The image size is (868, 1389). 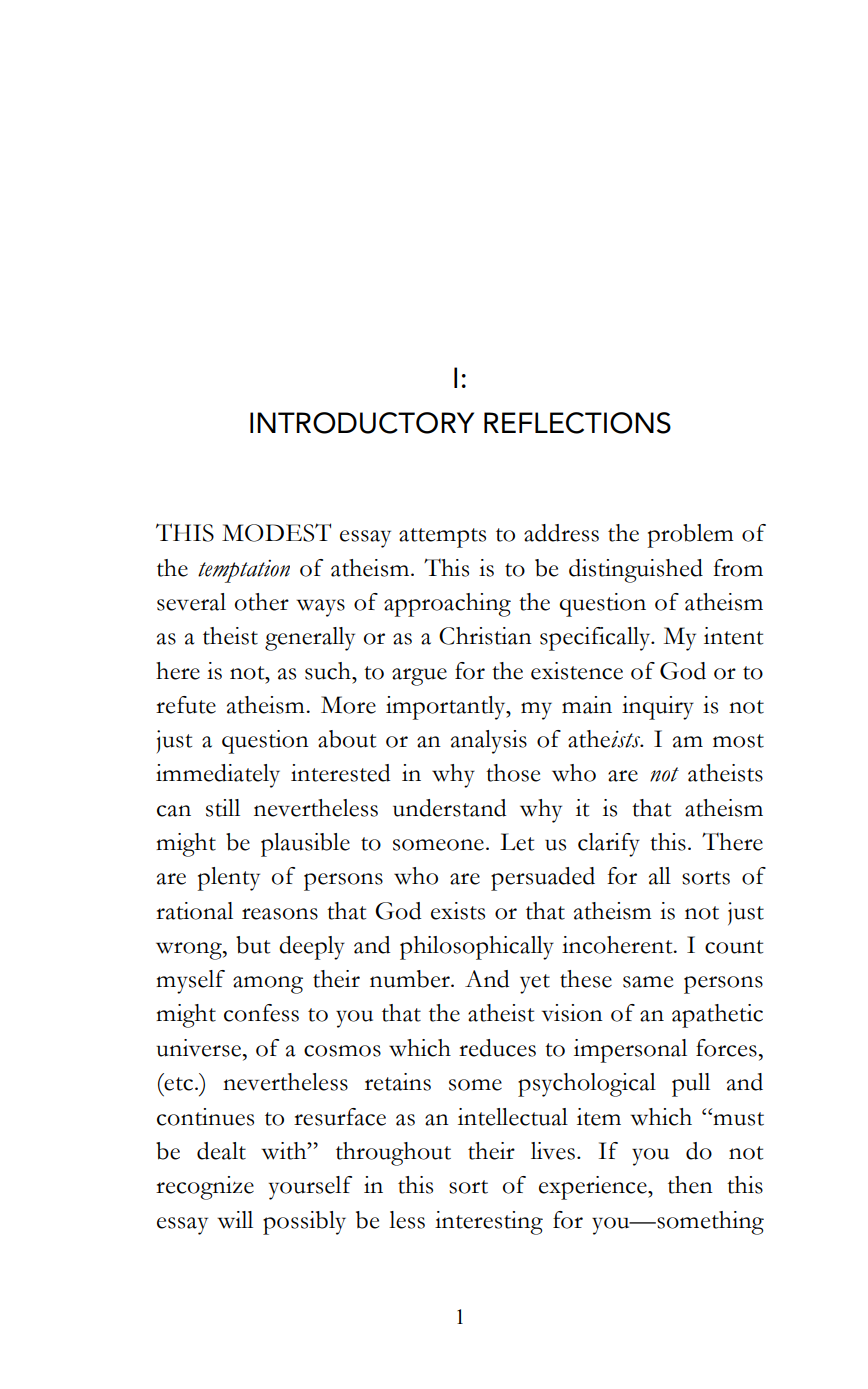 I want to click on INTRODUCTORY, so click(x=362, y=423).
